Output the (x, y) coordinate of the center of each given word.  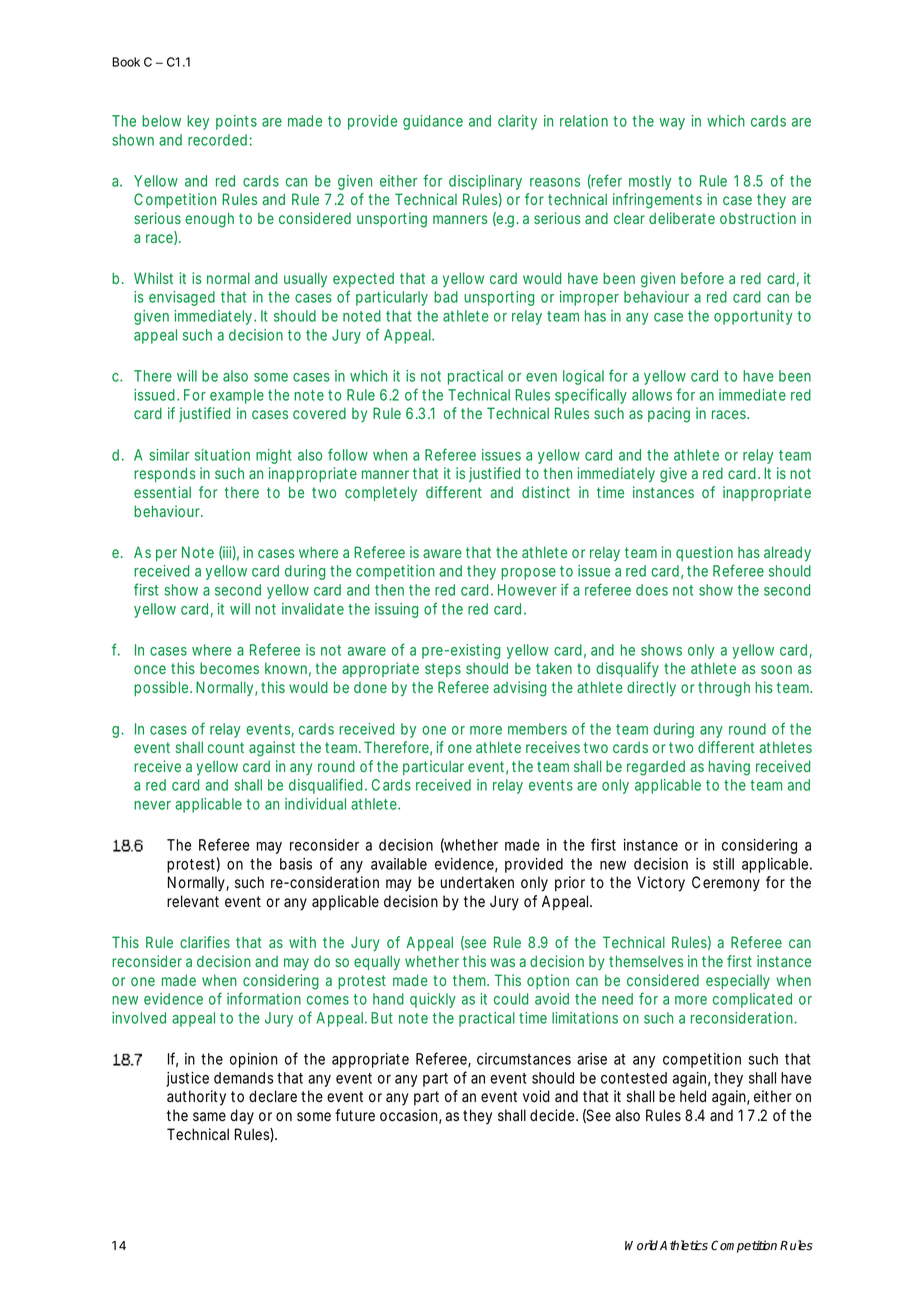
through (724, 689)
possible (163, 688)
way (672, 124)
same (209, 1117)
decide (554, 1115)
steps (443, 670)
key (198, 122)
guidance (433, 122)
